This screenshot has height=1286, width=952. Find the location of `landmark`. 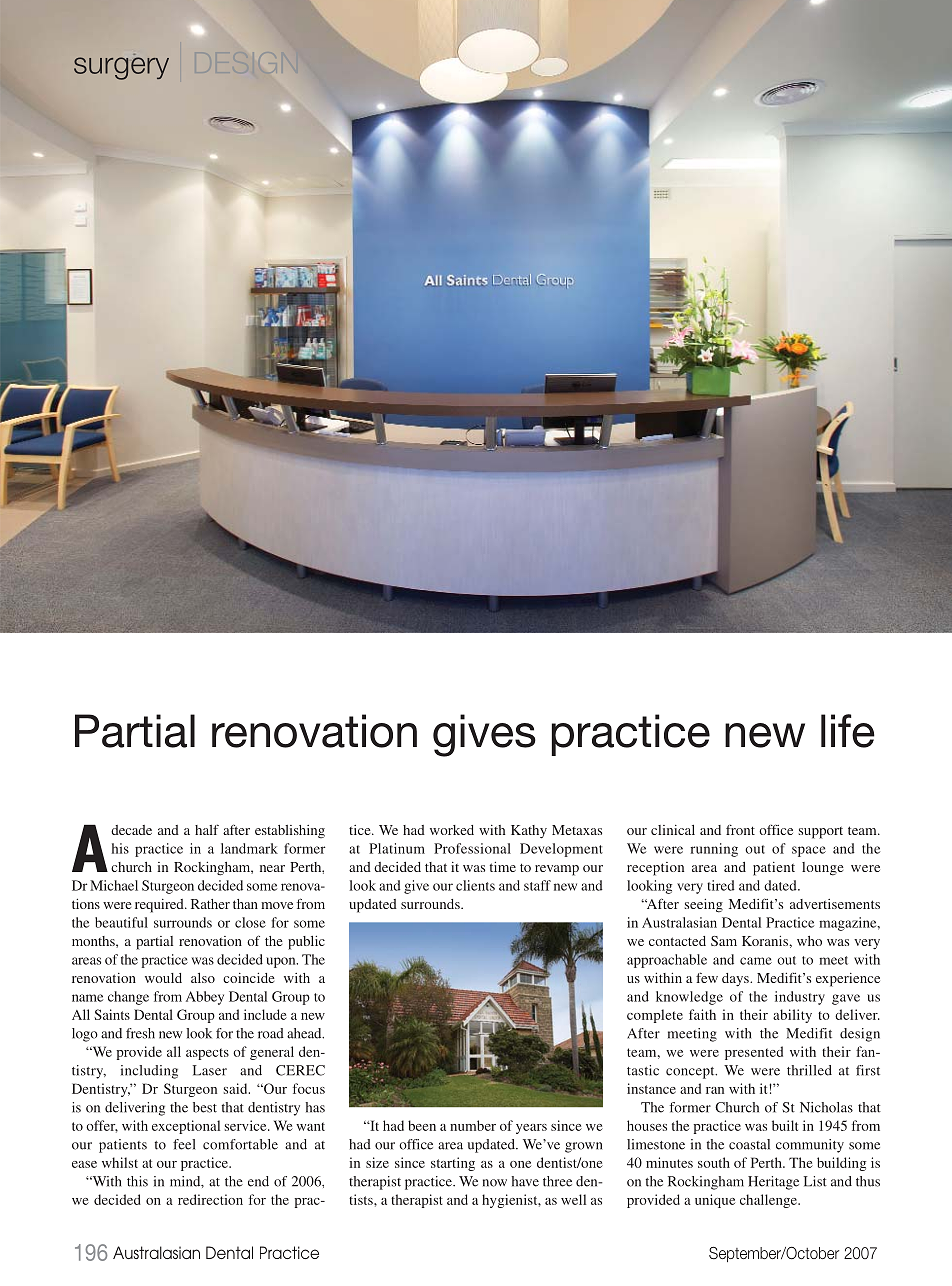

landmark is located at coordinates (249, 848).
